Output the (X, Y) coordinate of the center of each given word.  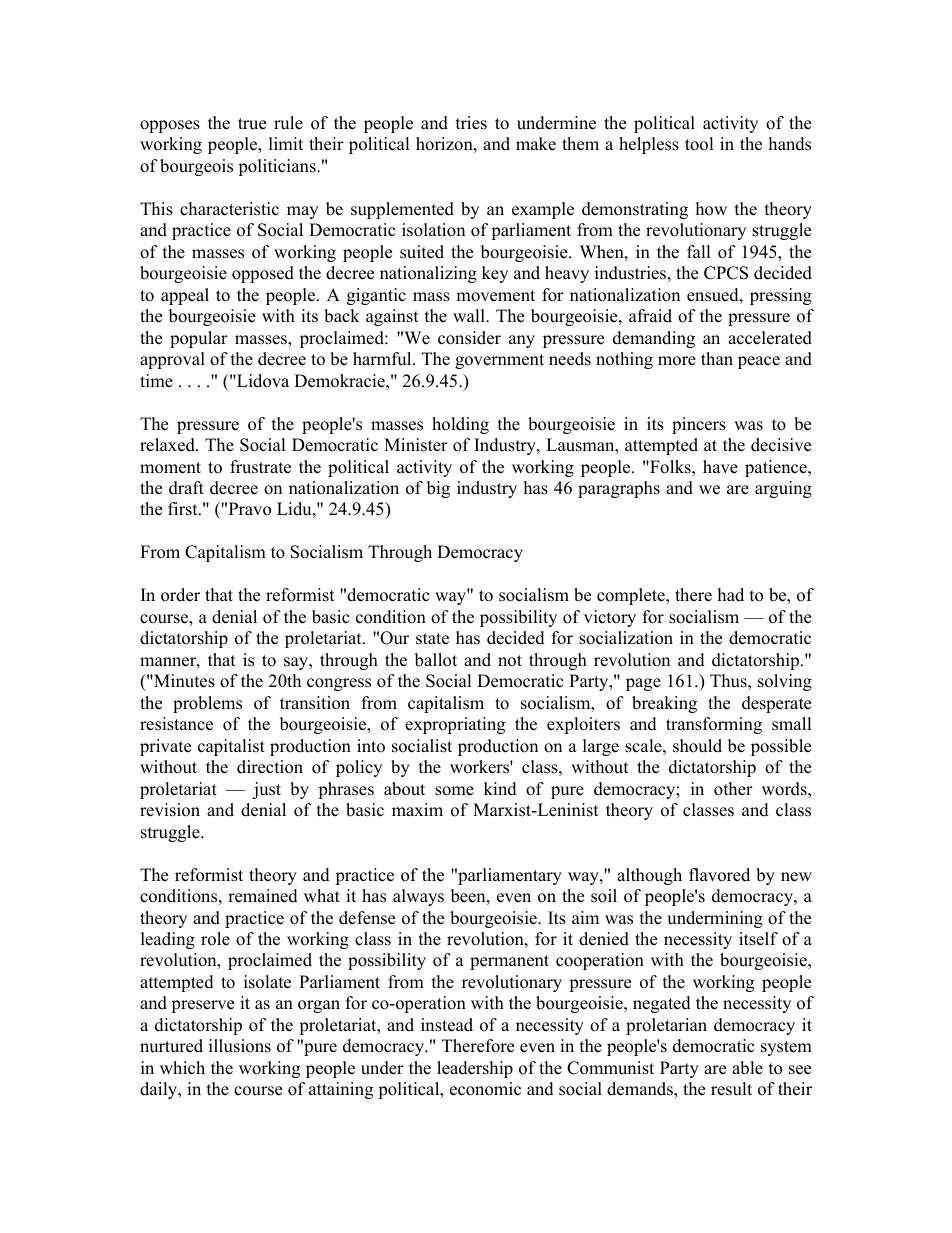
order (180, 595)
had (731, 595)
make (536, 144)
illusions (240, 1046)
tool (699, 144)
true (252, 124)
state (432, 639)
